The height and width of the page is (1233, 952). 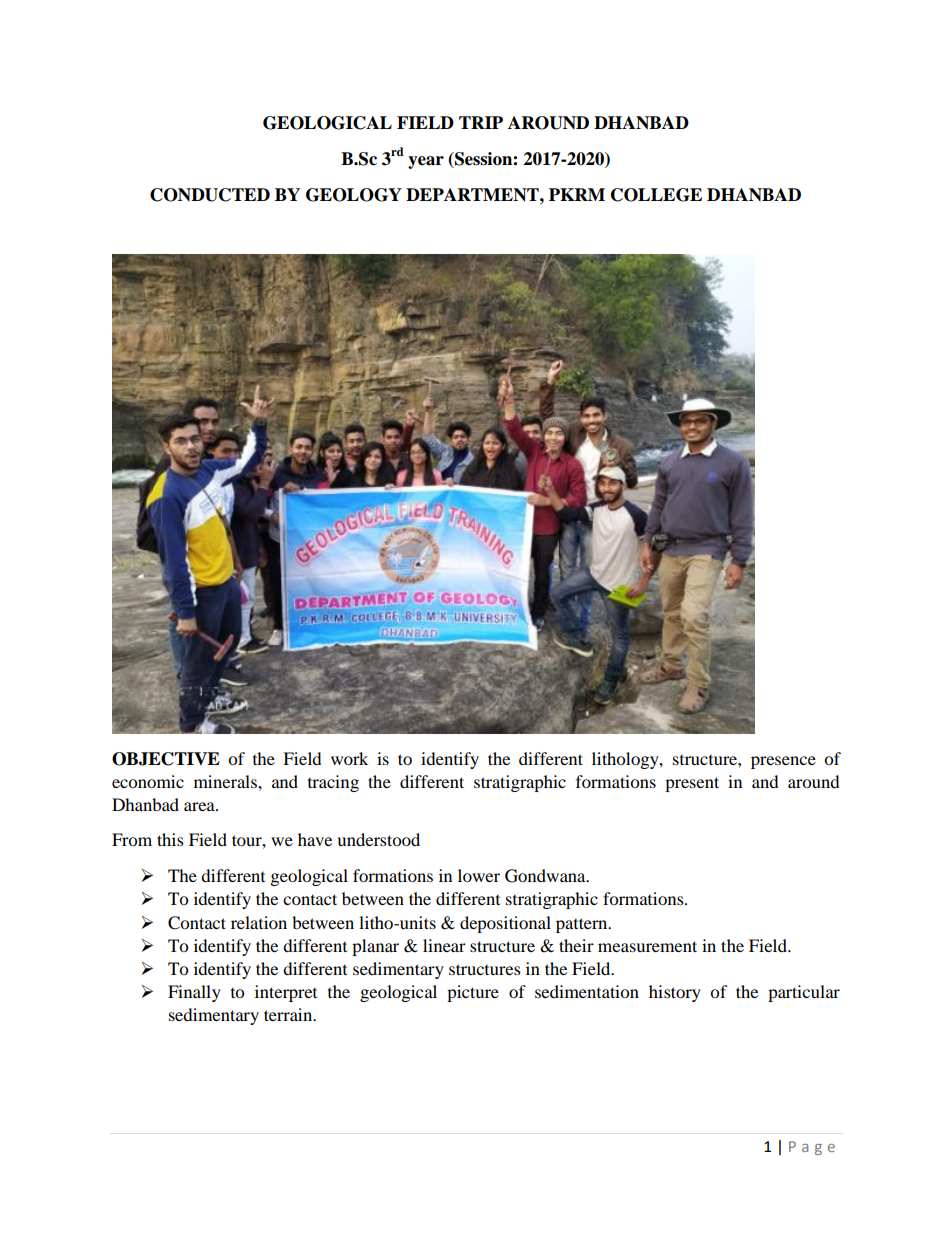 I want to click on year, so click(x=426, y=162).
